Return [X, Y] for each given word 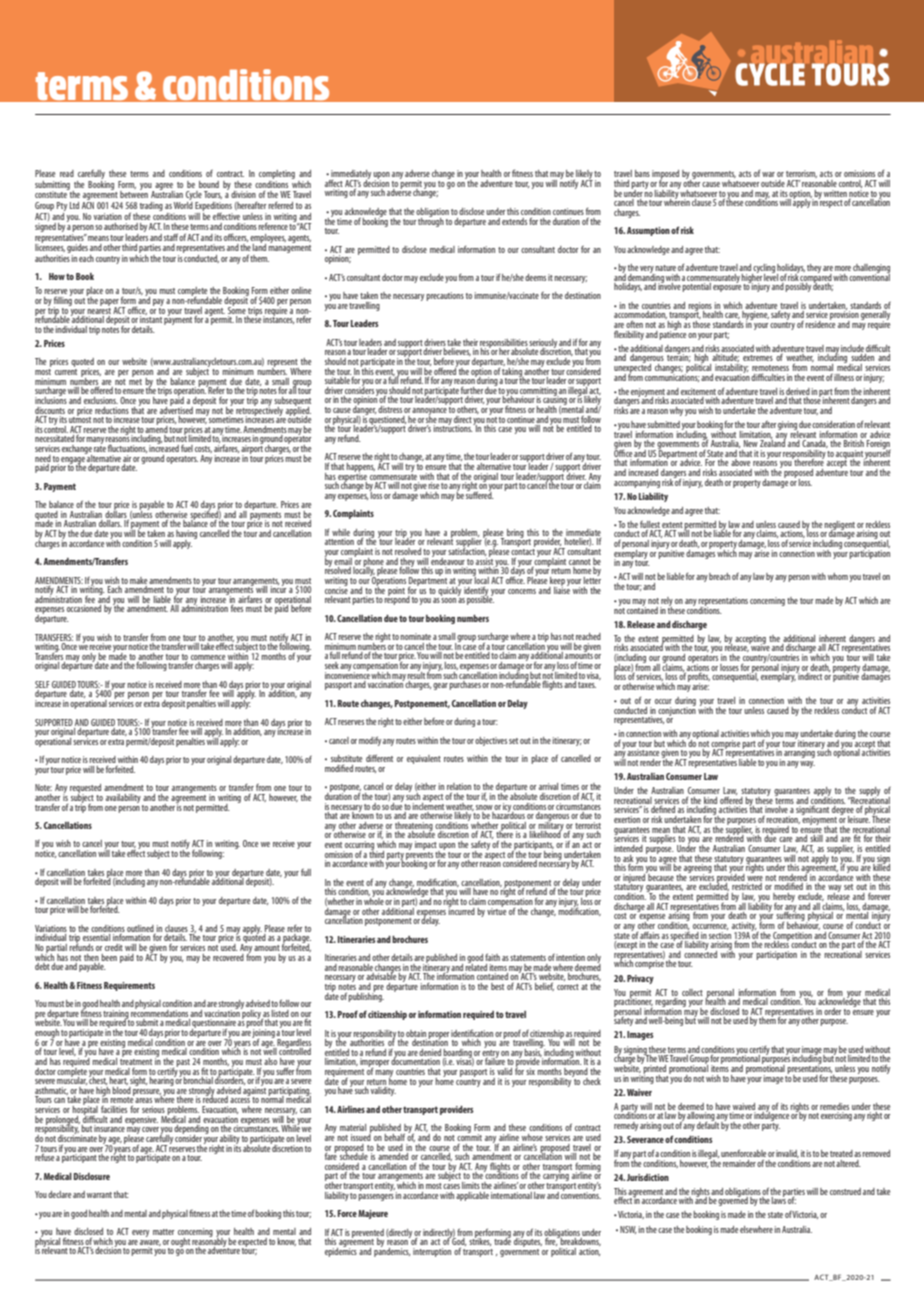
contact [523, 550]
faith [492, 957]
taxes [587, 685]
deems [535, 277]
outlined [140, 928]
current [66, 370]
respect [830, 203]
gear [440, 686]
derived [798, 391]
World [183, 204]
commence [208, 657]
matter [163, 1232]
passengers [376, 1197]
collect [692, 992]
